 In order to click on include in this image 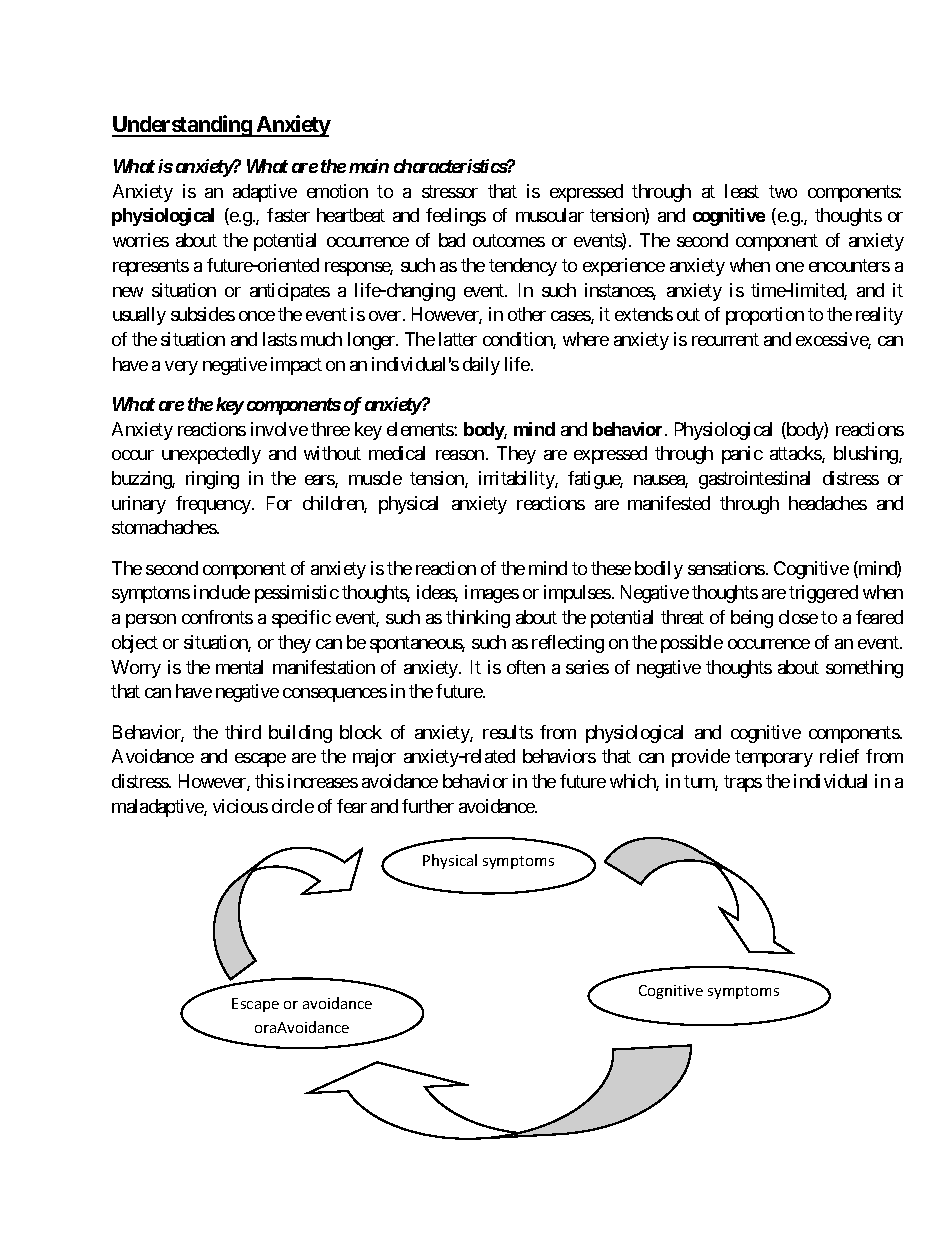, I will do `click(222, 592)`.
